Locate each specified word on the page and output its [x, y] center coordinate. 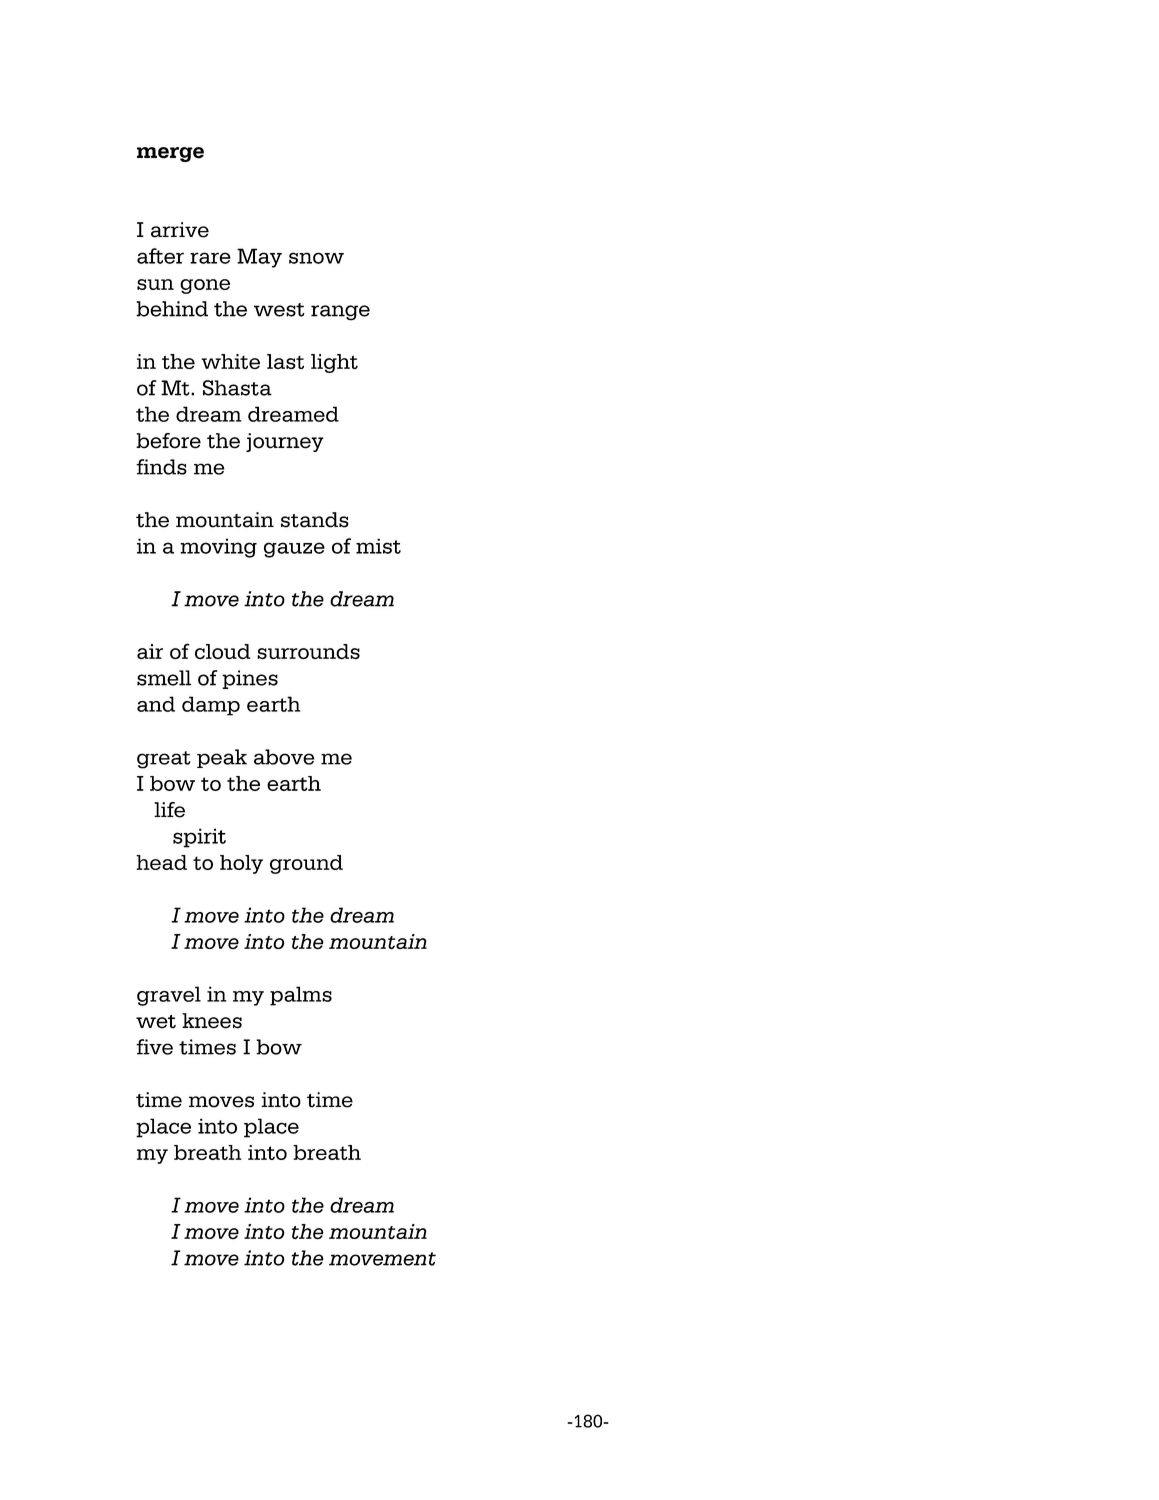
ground [306, 864]
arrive [180, 230]
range [340, 313]
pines [250, 679]
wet [156, 1022]
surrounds [308, 651]
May [259, 258]
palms [301, 996]
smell [164, 678]
